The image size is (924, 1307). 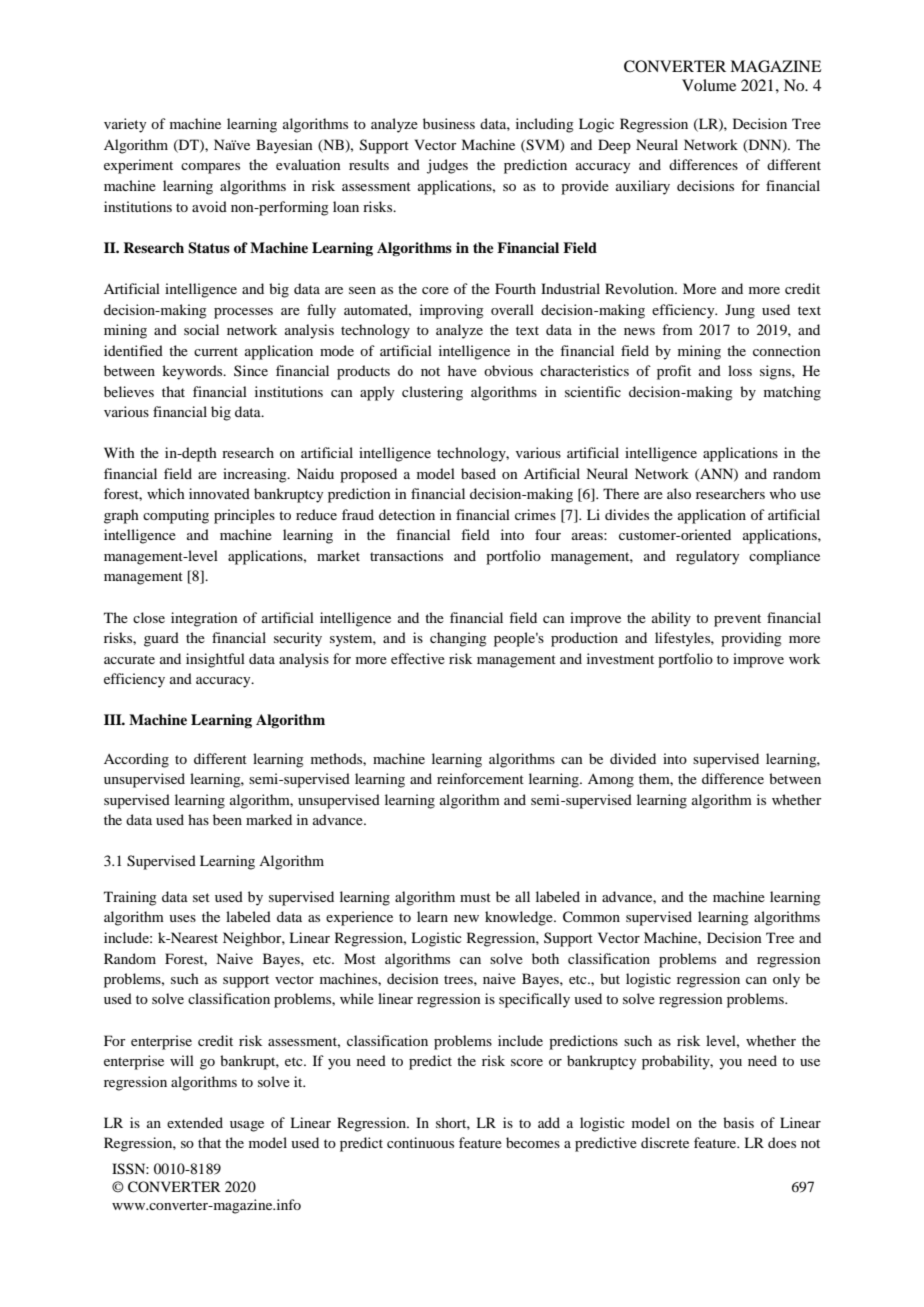 What do you see at coordinates (591, 917) in the screenshot?
I see `Common` at bounding box center [591, 917].
